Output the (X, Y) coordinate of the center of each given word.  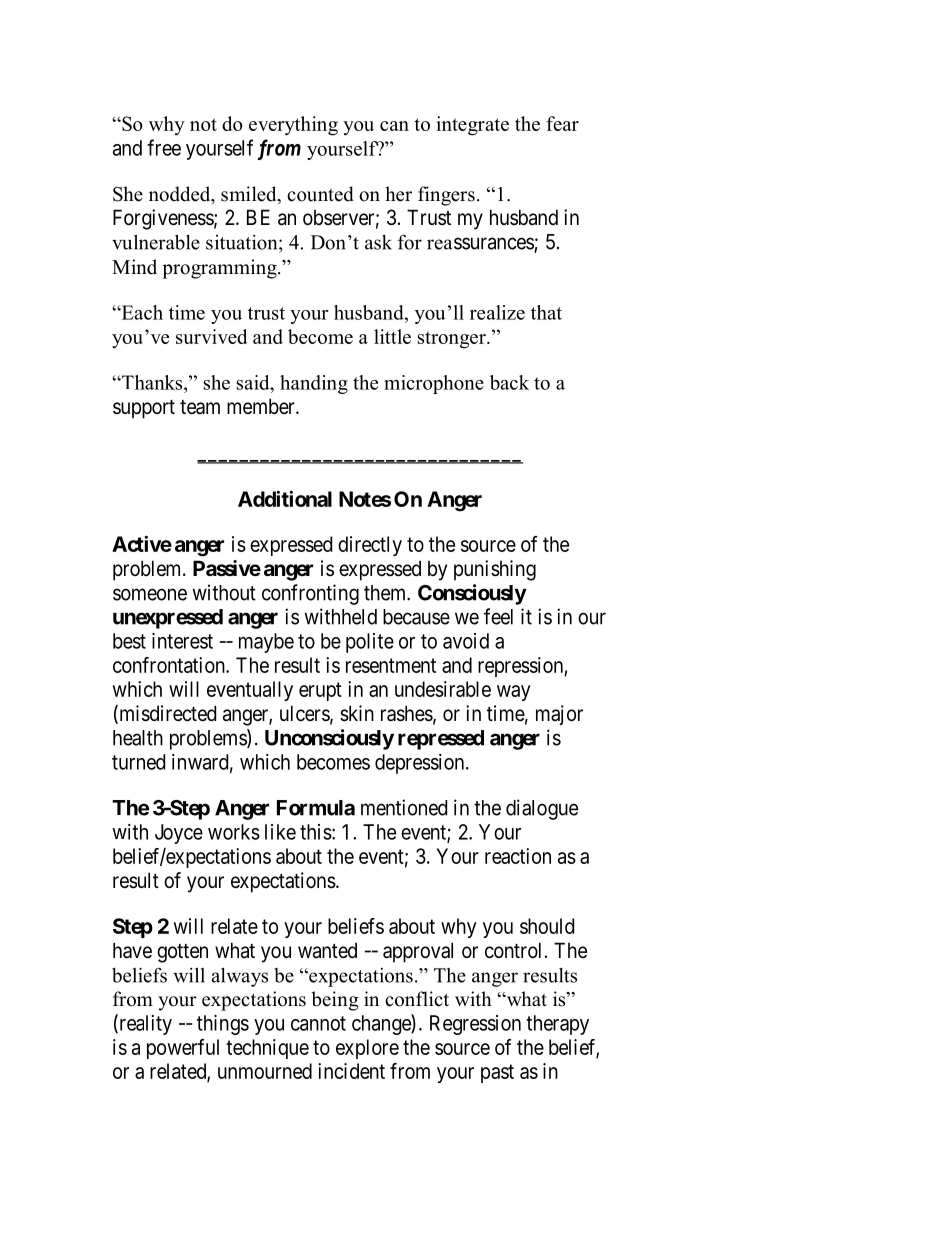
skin (357, 713)
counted (320, 194)
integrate (472, 126)
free (164, 147)
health (138, 738)
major (559, 715)
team (200, 407)
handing (314, 384)
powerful (183, 1049)
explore (367, 1049)
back (509, 382)
